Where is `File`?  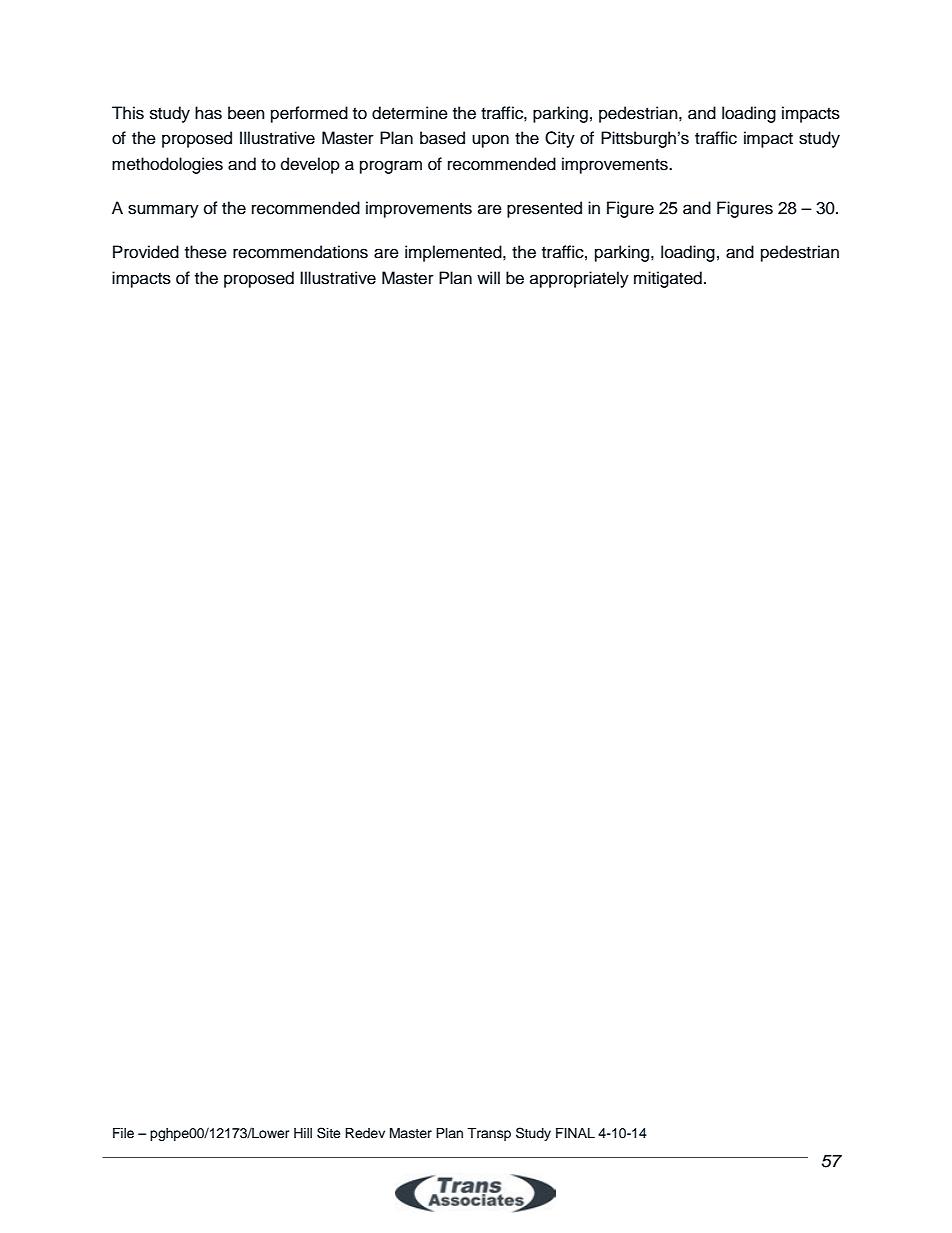 File is located at coordinates (123, 1133).
